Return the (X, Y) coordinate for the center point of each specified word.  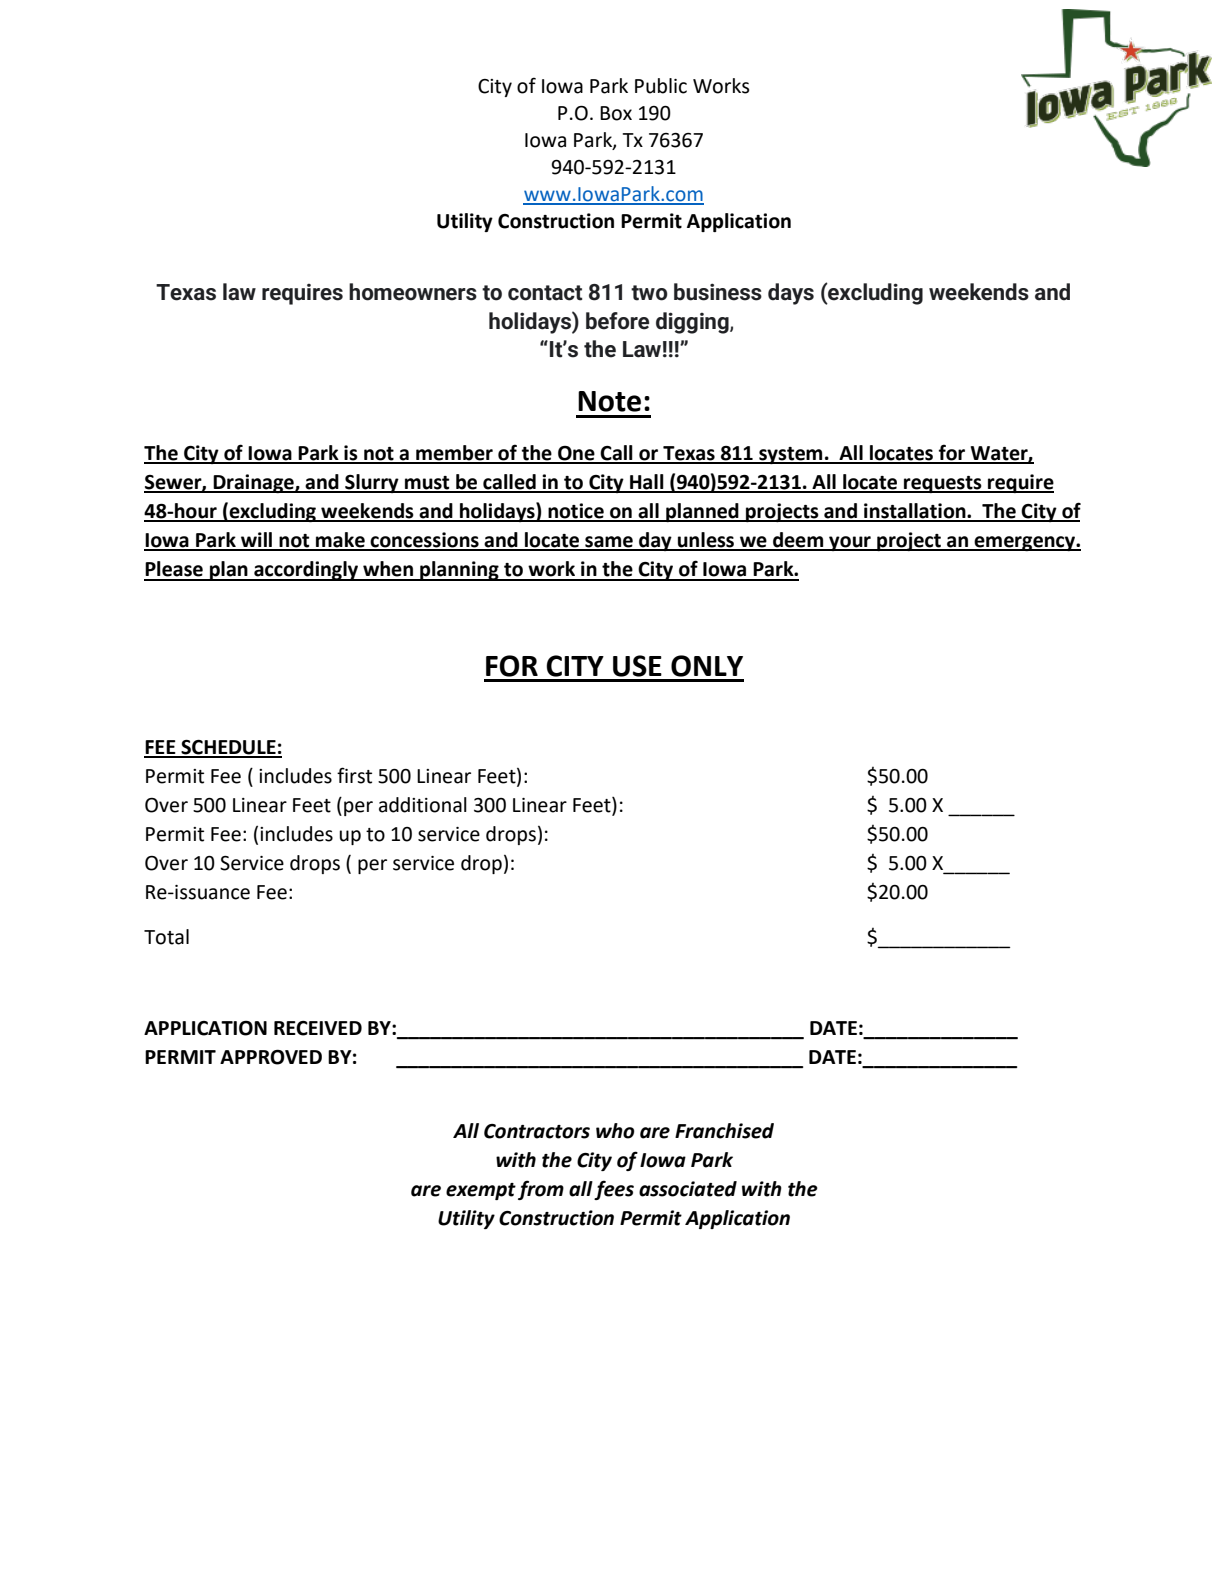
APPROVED (271, 1057)
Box (616, 113)
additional (423, 805)
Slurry (372, 483)
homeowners (413, 292)
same (609, 543)
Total (166, 937)
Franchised (724, 1131)
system (791, 455)
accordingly (306, 571)
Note (609, 401)
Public (661, 86)
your (850, 543)
